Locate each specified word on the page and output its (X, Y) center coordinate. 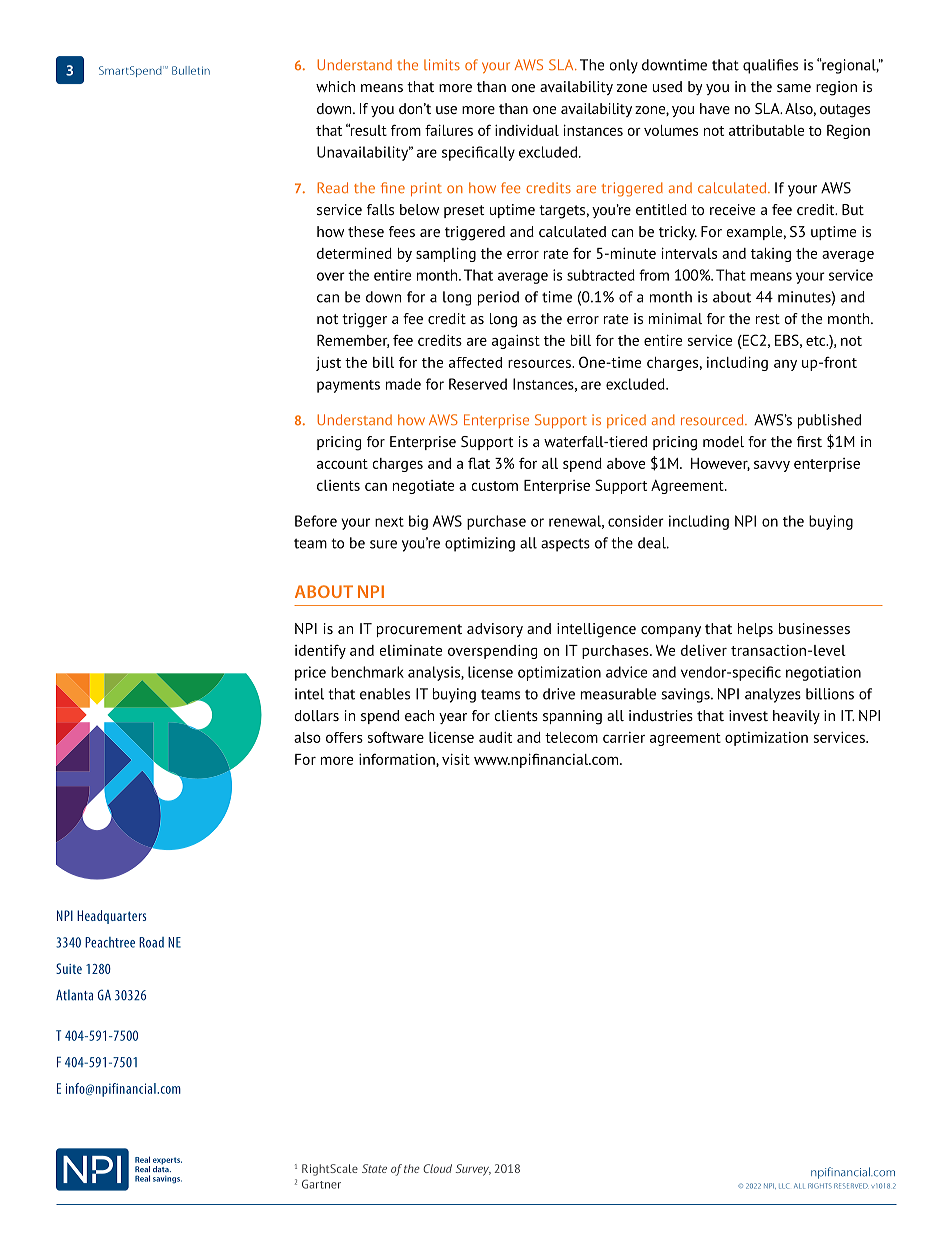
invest (748, 715)
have (715, 108)
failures (449, 130)
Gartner (321, 1184)
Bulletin (191, 70)
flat (479, 463)
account (342, 464)
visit (456, 759)
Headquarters (111, 917)
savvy (772, 466)
